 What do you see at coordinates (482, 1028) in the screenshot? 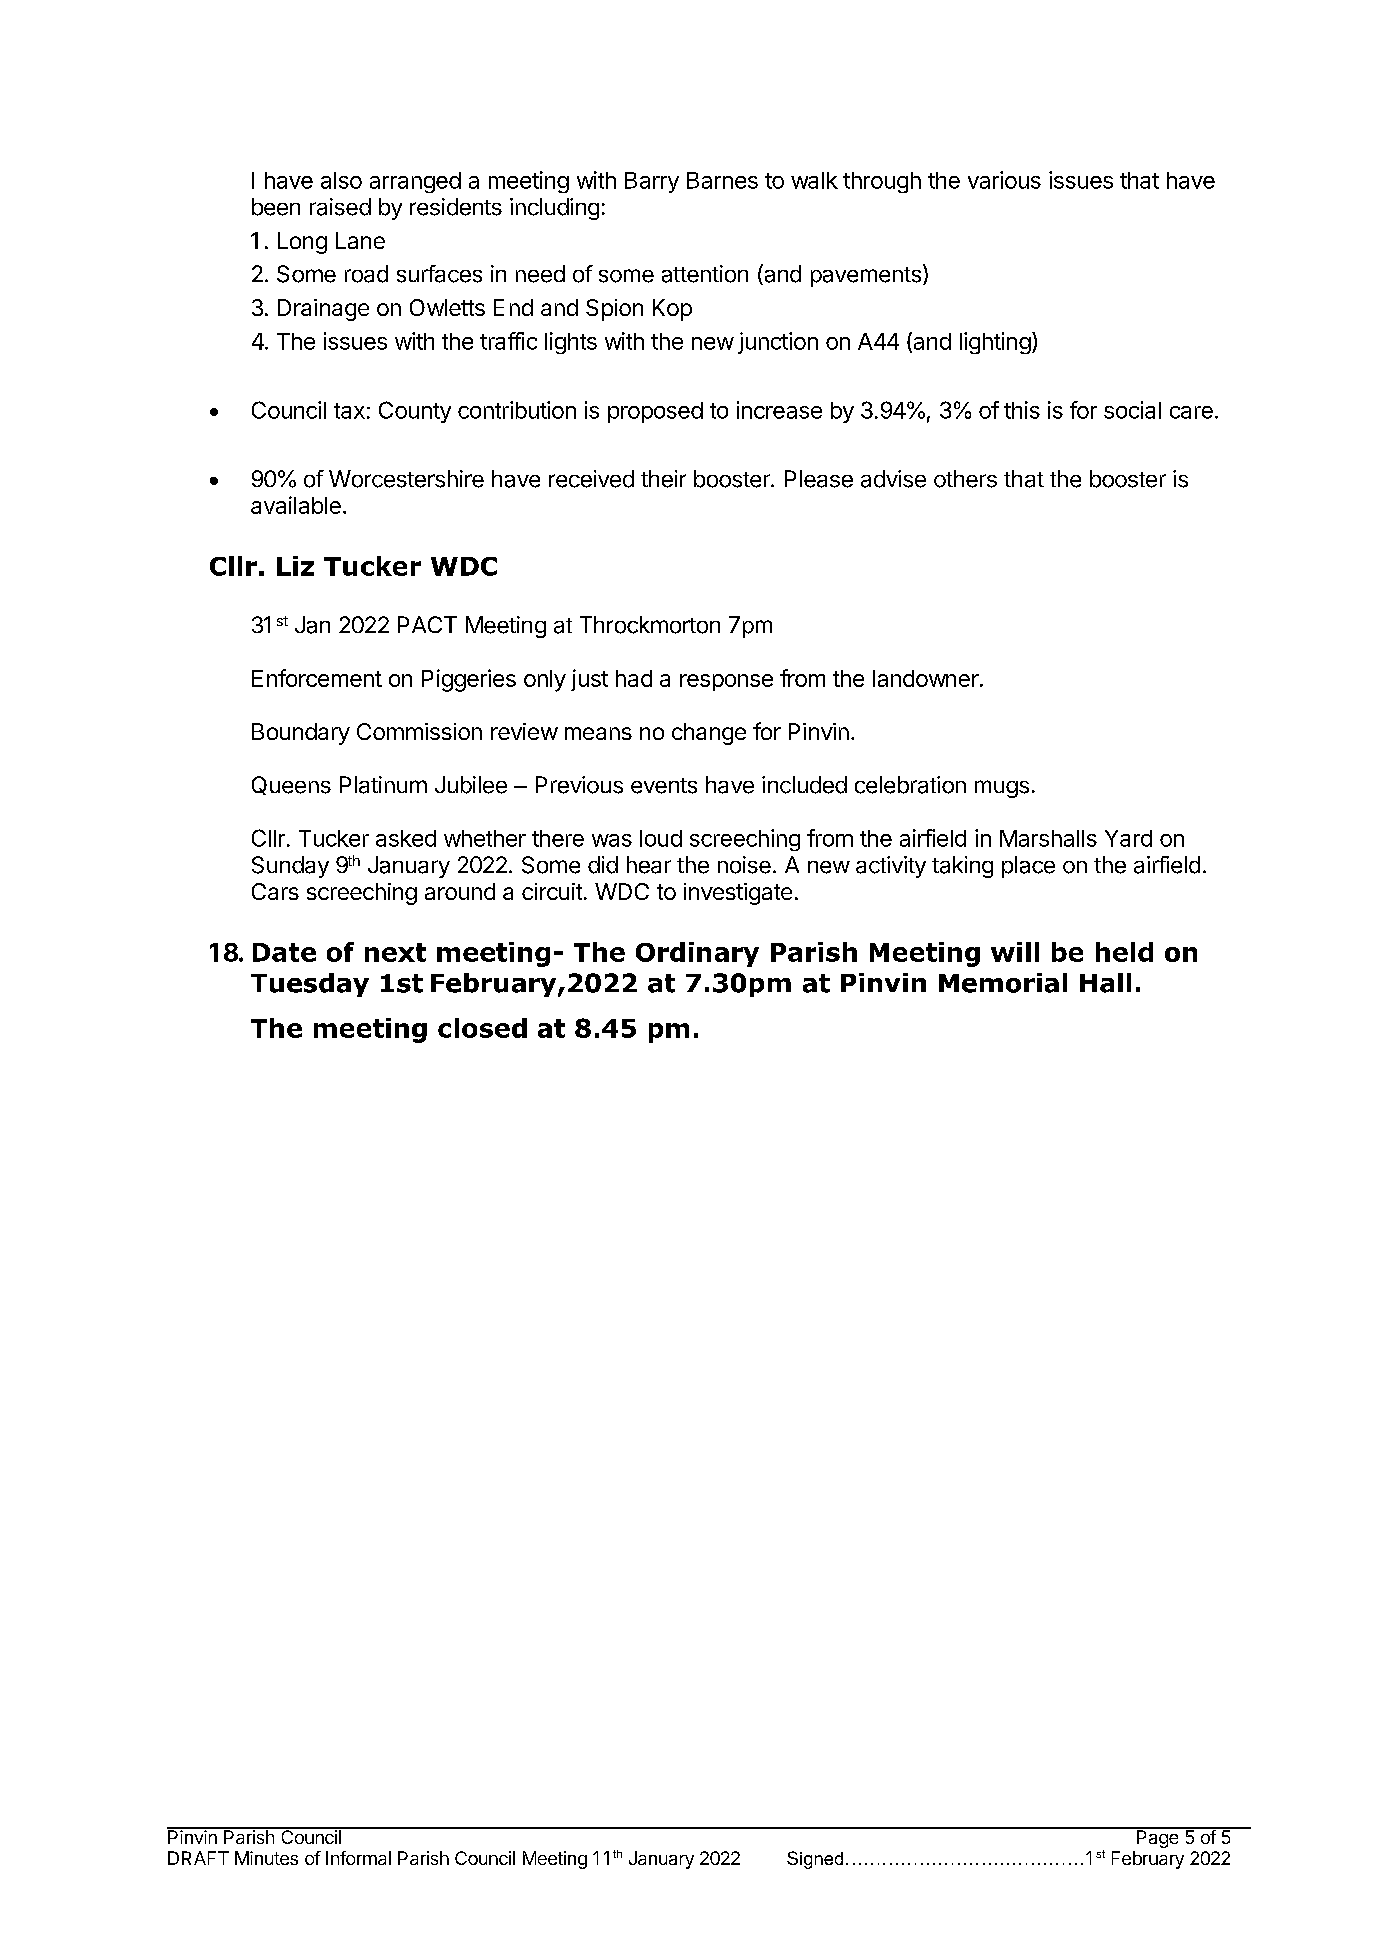
I see `closed` at bounding box center [482, 1028].
